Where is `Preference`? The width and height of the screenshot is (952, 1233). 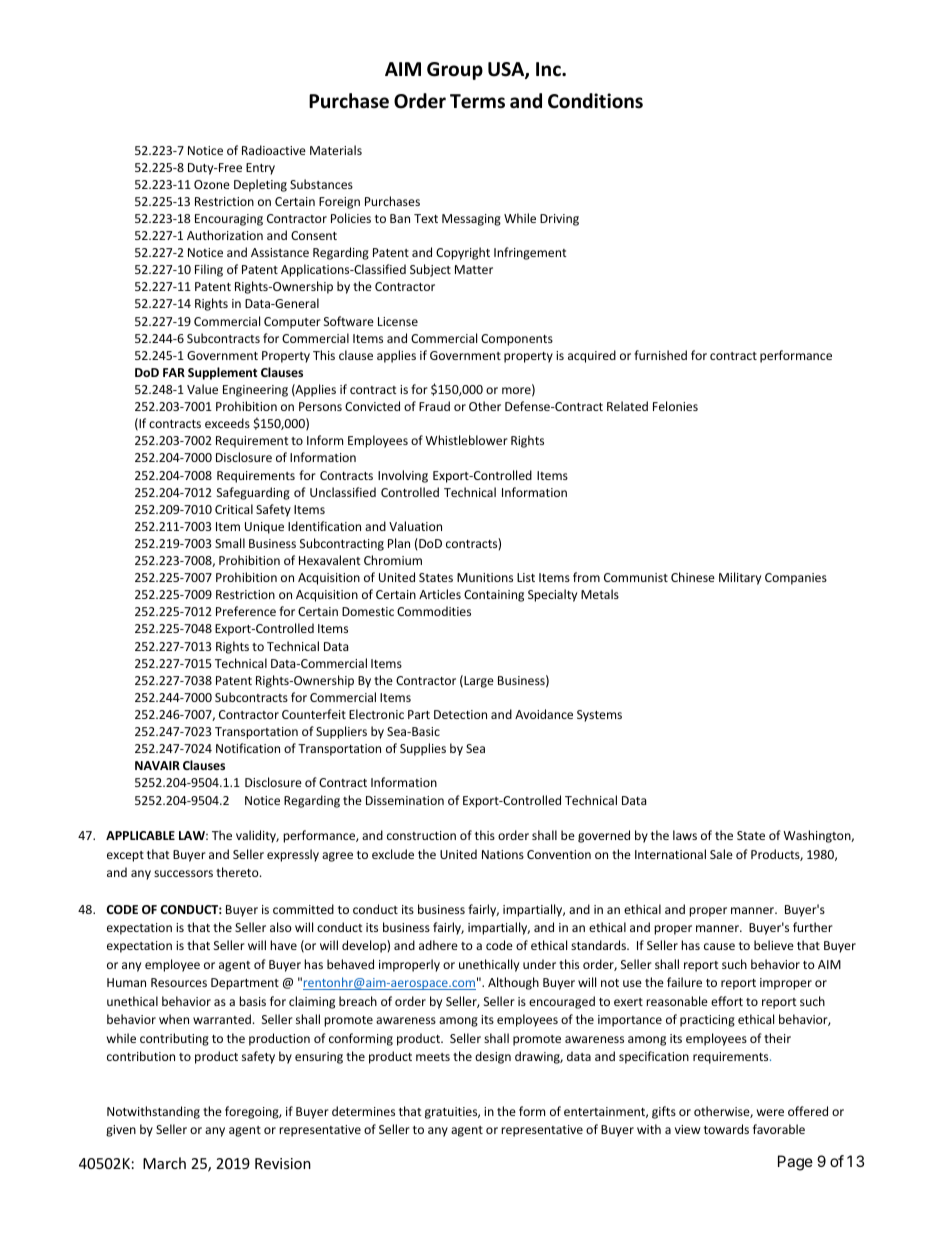 Preference is located at coordinates (246, 611).
